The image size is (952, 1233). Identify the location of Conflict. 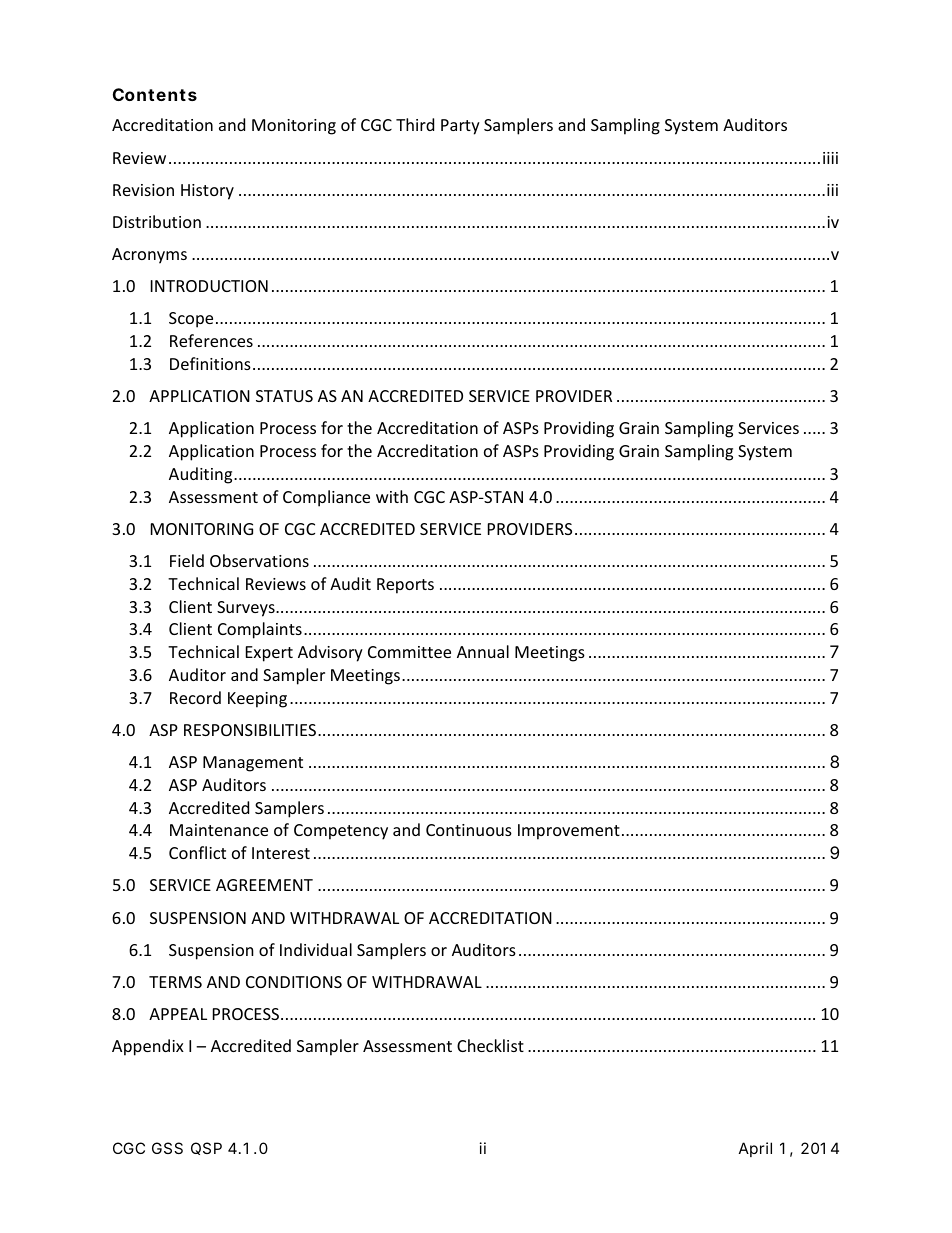
(197, 852).
